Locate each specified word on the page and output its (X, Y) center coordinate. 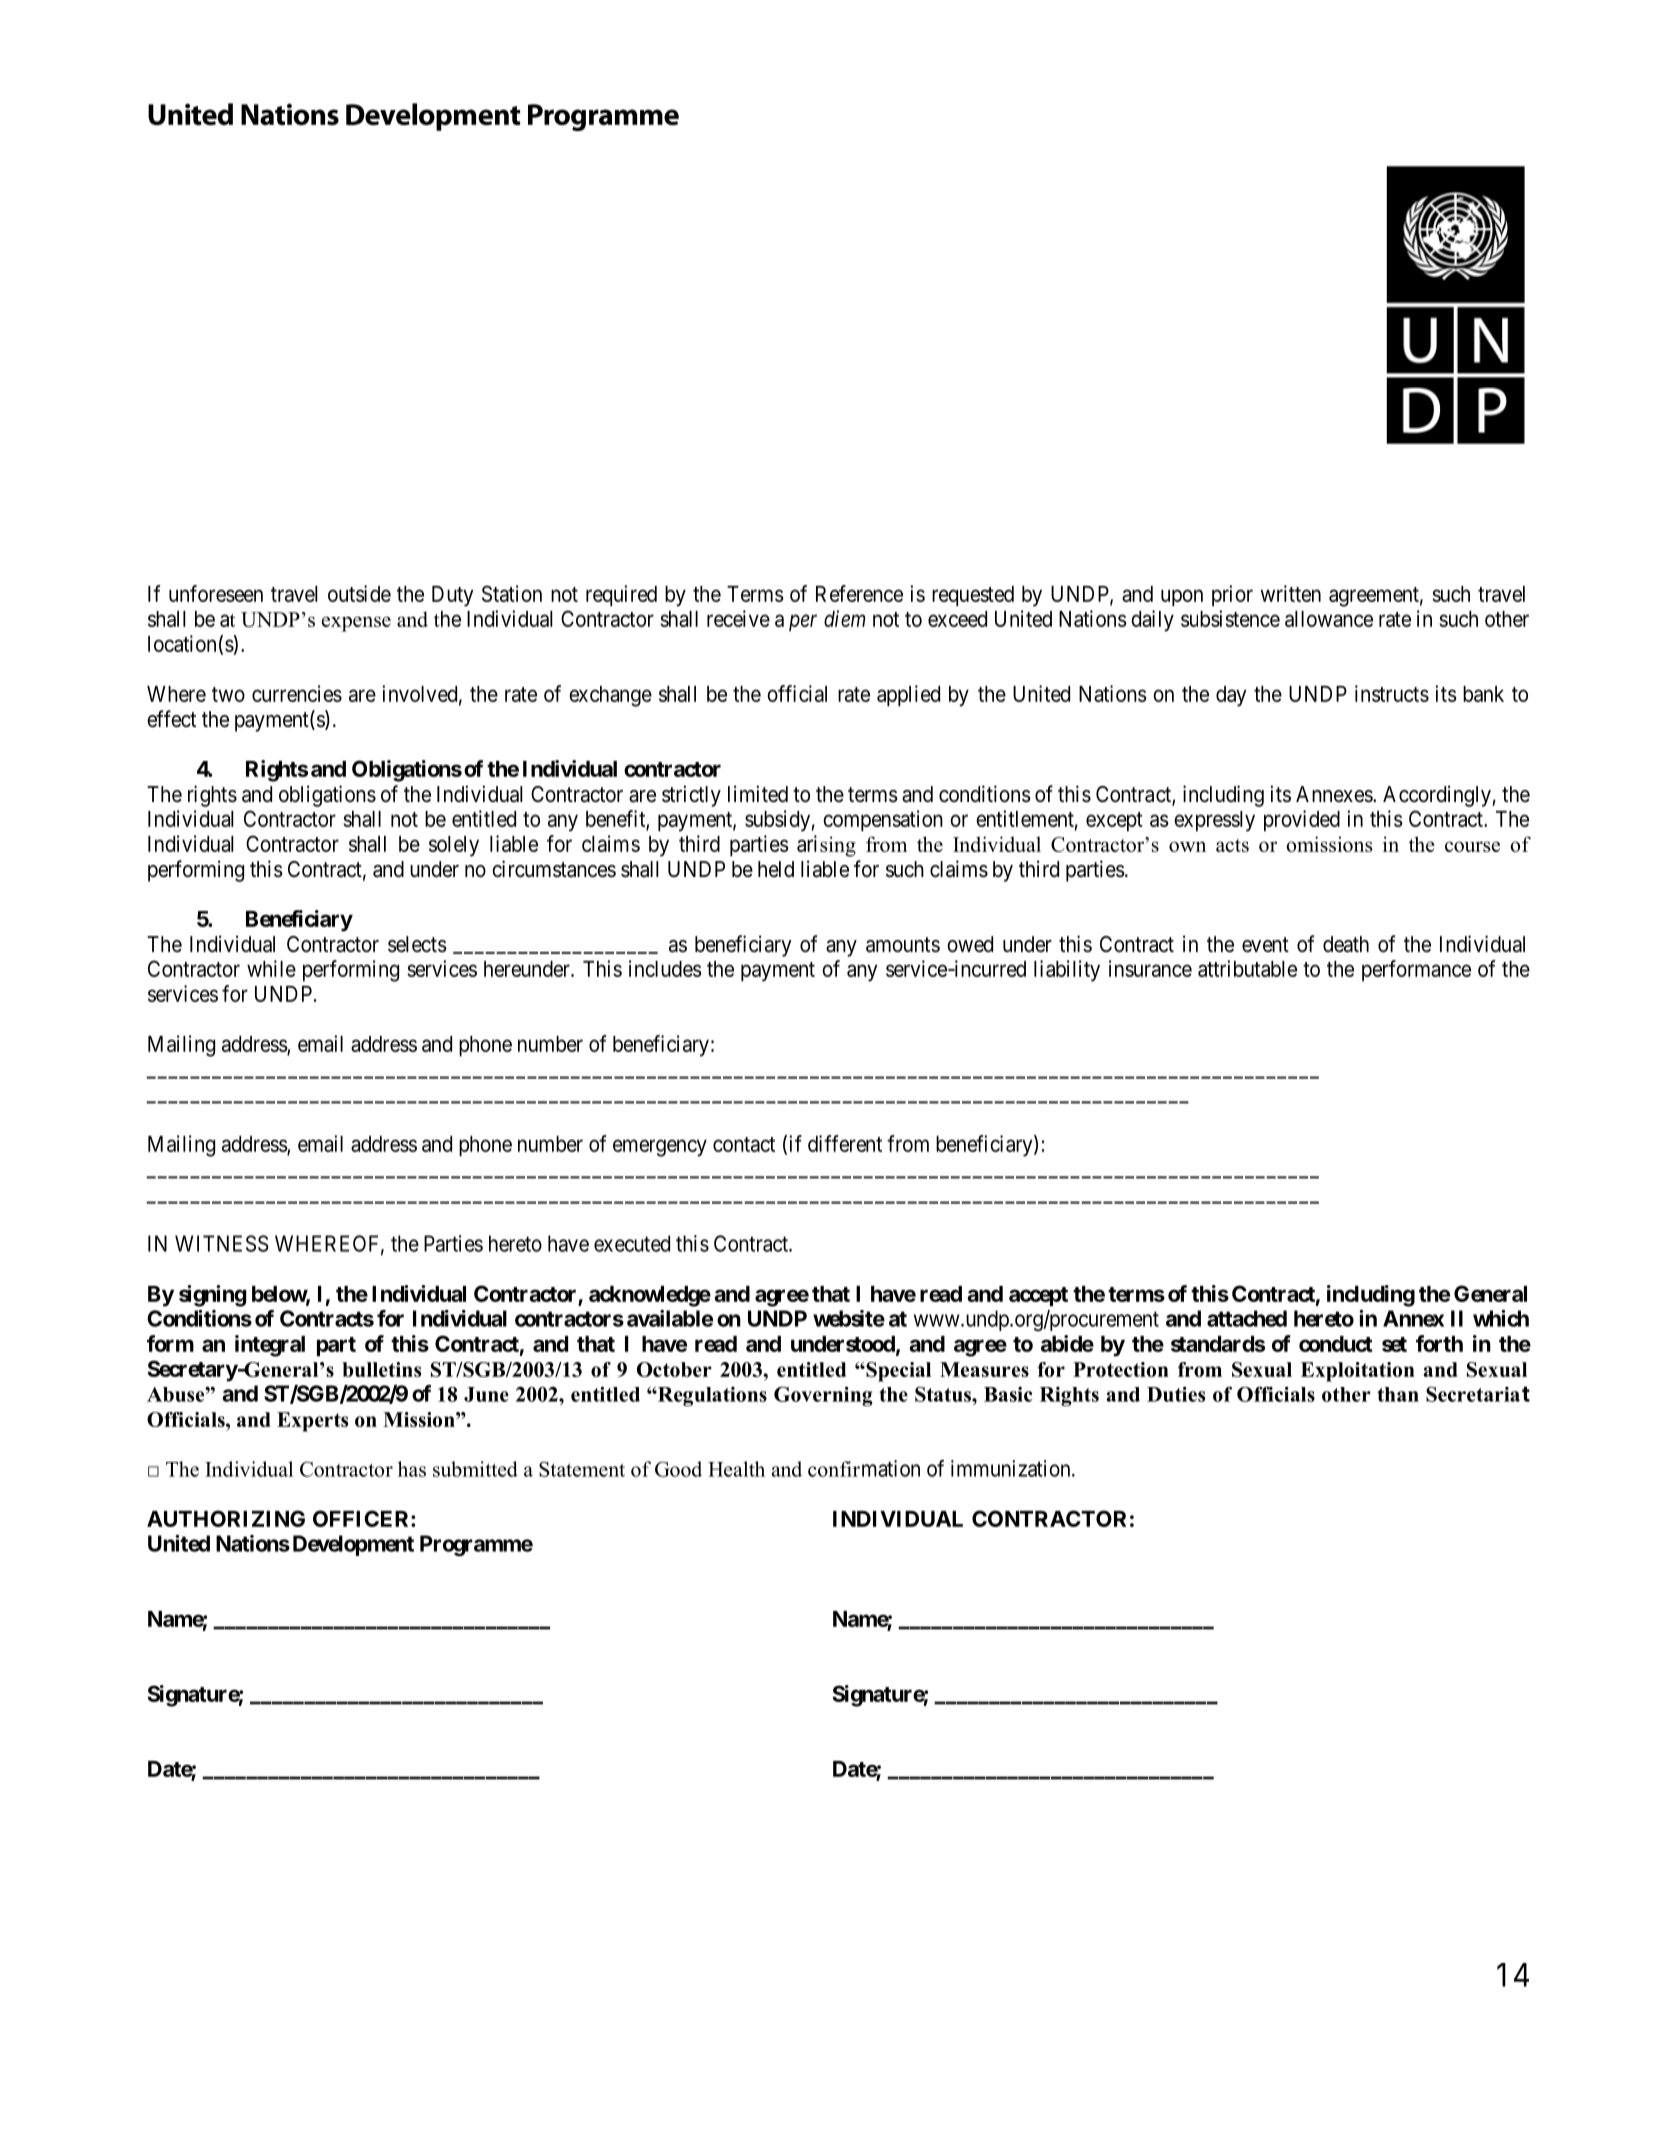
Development (353, 1545)
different (845, 1143)
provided (1302, 821)
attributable (1247, 968)
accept (1038, 1297)
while (271, 968)
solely (454, 846)
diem (844, 618)
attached (1247, 1318)
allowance (1329, 619)
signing (212, 1296)
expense (356, 624)
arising (826, 846)
